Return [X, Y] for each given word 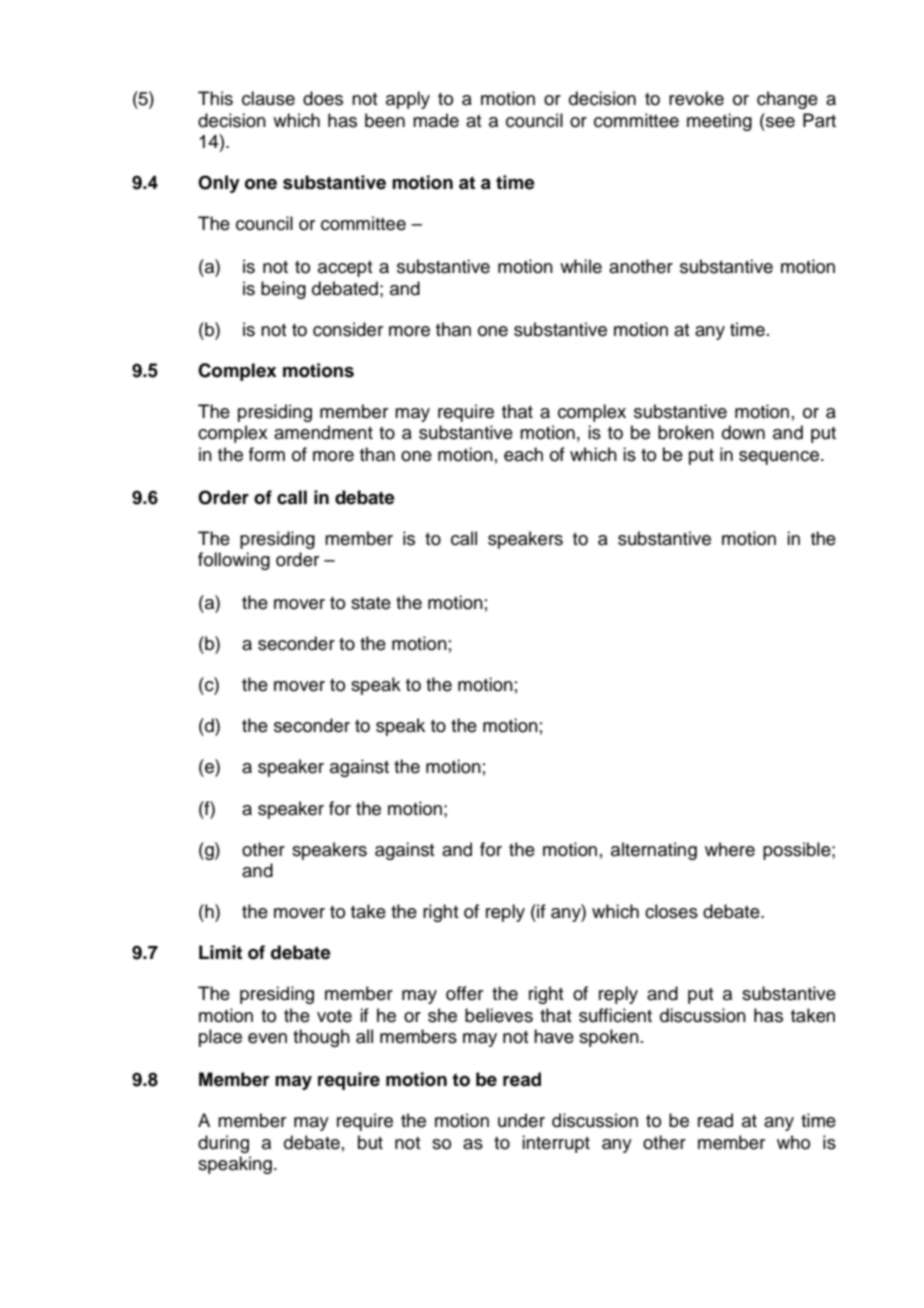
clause [268, 98]
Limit [220, 952]
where [730, 849]
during [223, 1144]
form [267, 454]
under [521, 1120]
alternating [654, 851]
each [523, 454]
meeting [719, 122]
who [793, 1142]
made [436, 120]
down [743, 432]
